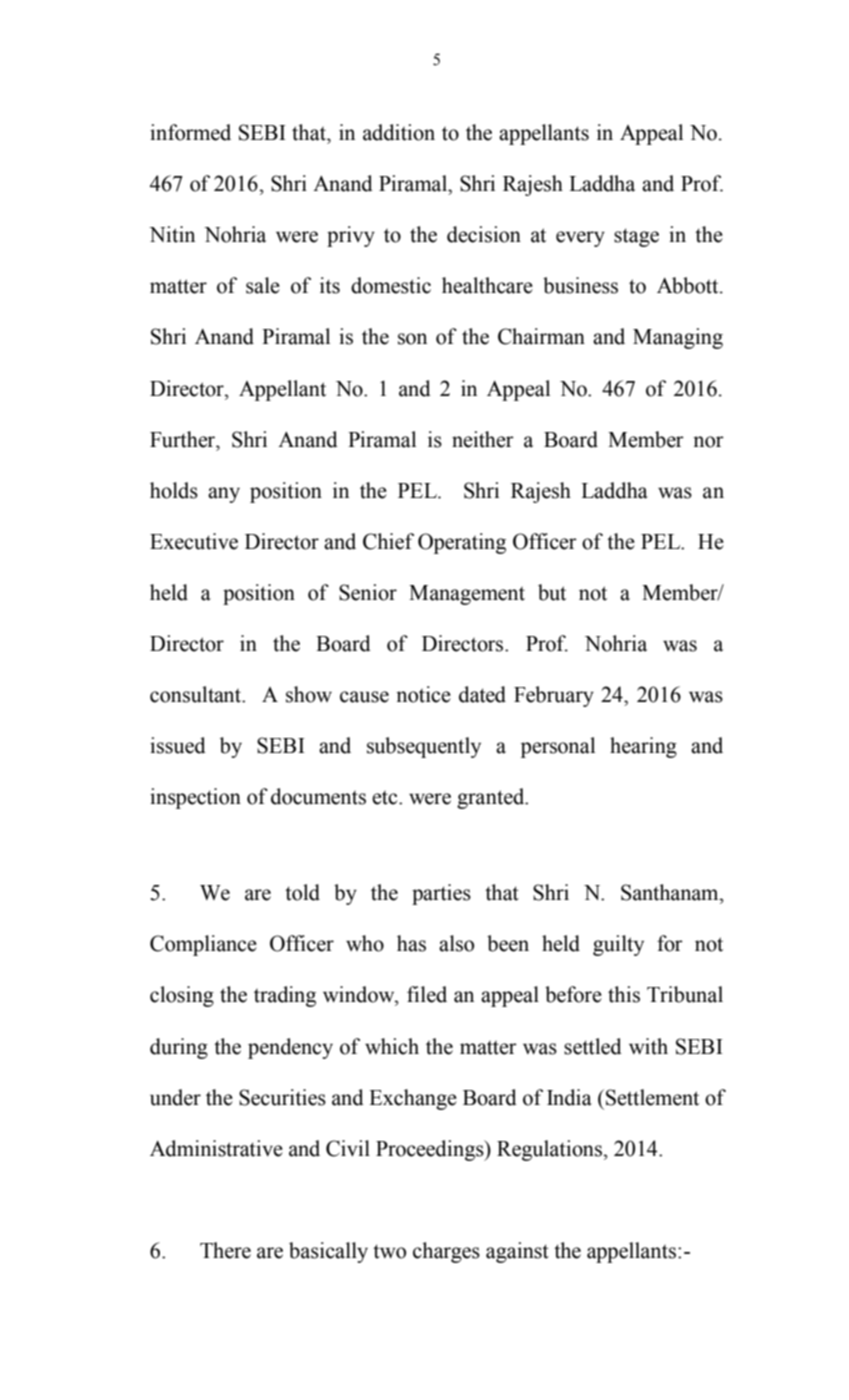  I want to click on guilty, so click(618, 945).
